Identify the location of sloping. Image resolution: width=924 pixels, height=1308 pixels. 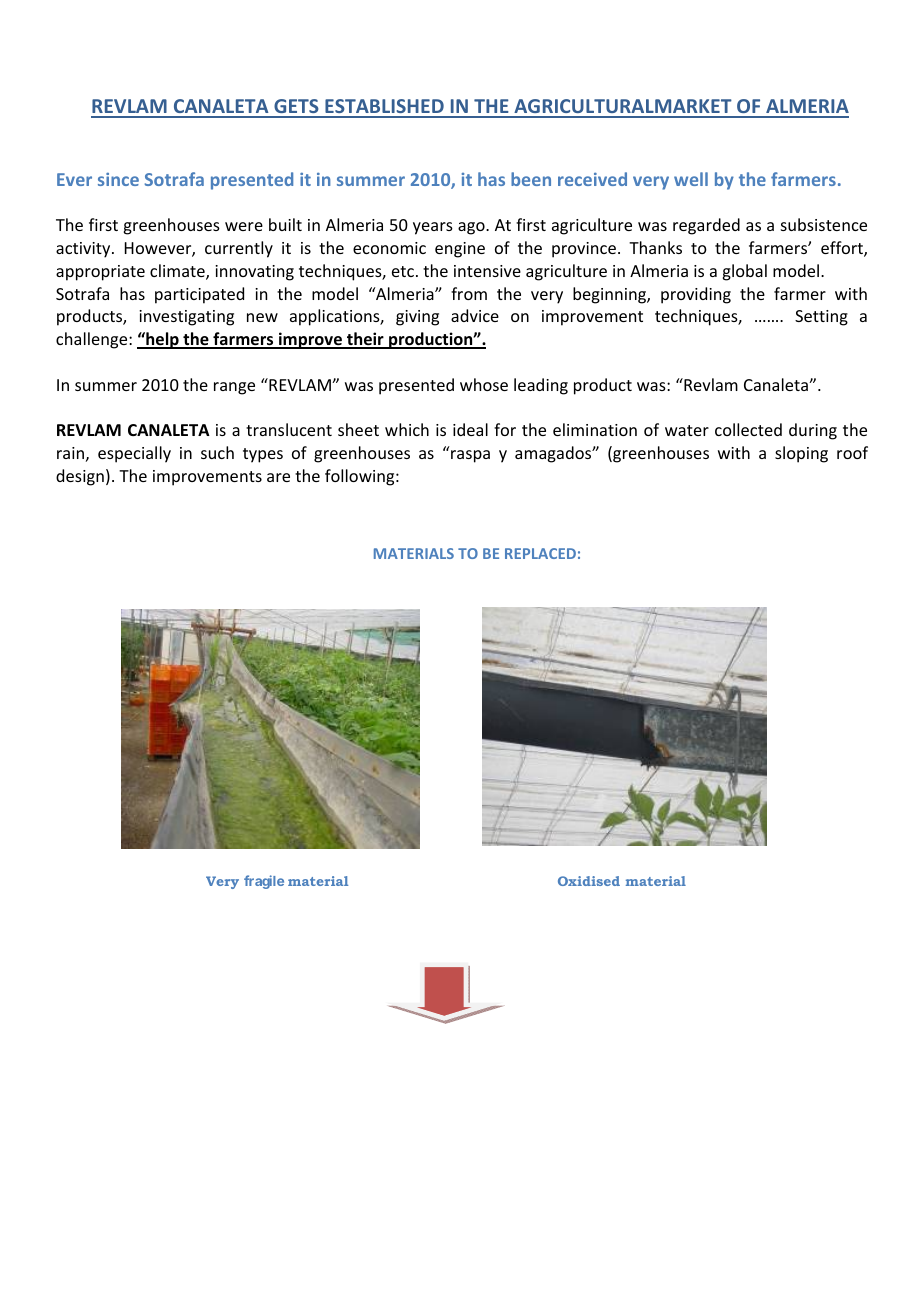
(801, 454).
